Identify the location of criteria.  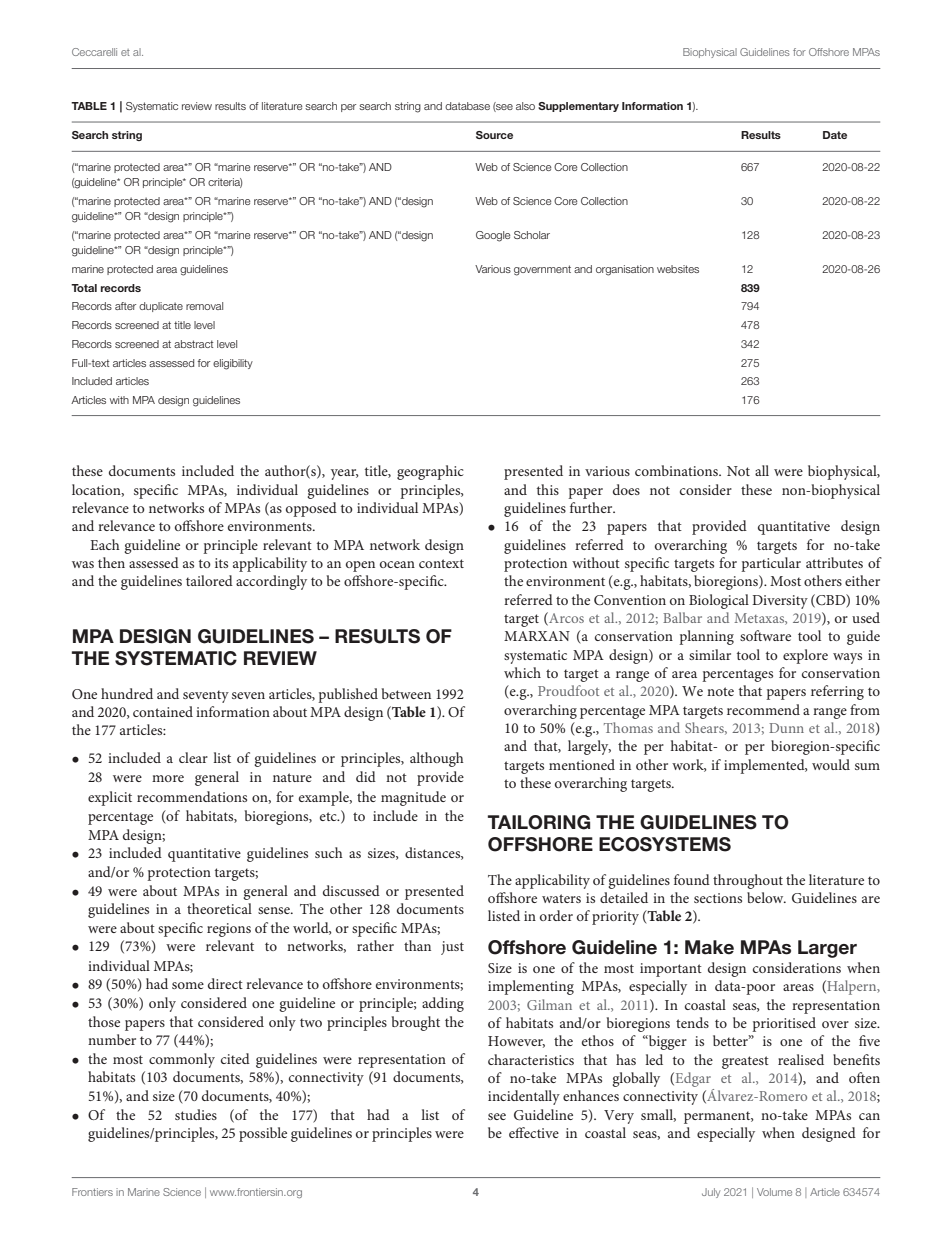
(225, 183).
